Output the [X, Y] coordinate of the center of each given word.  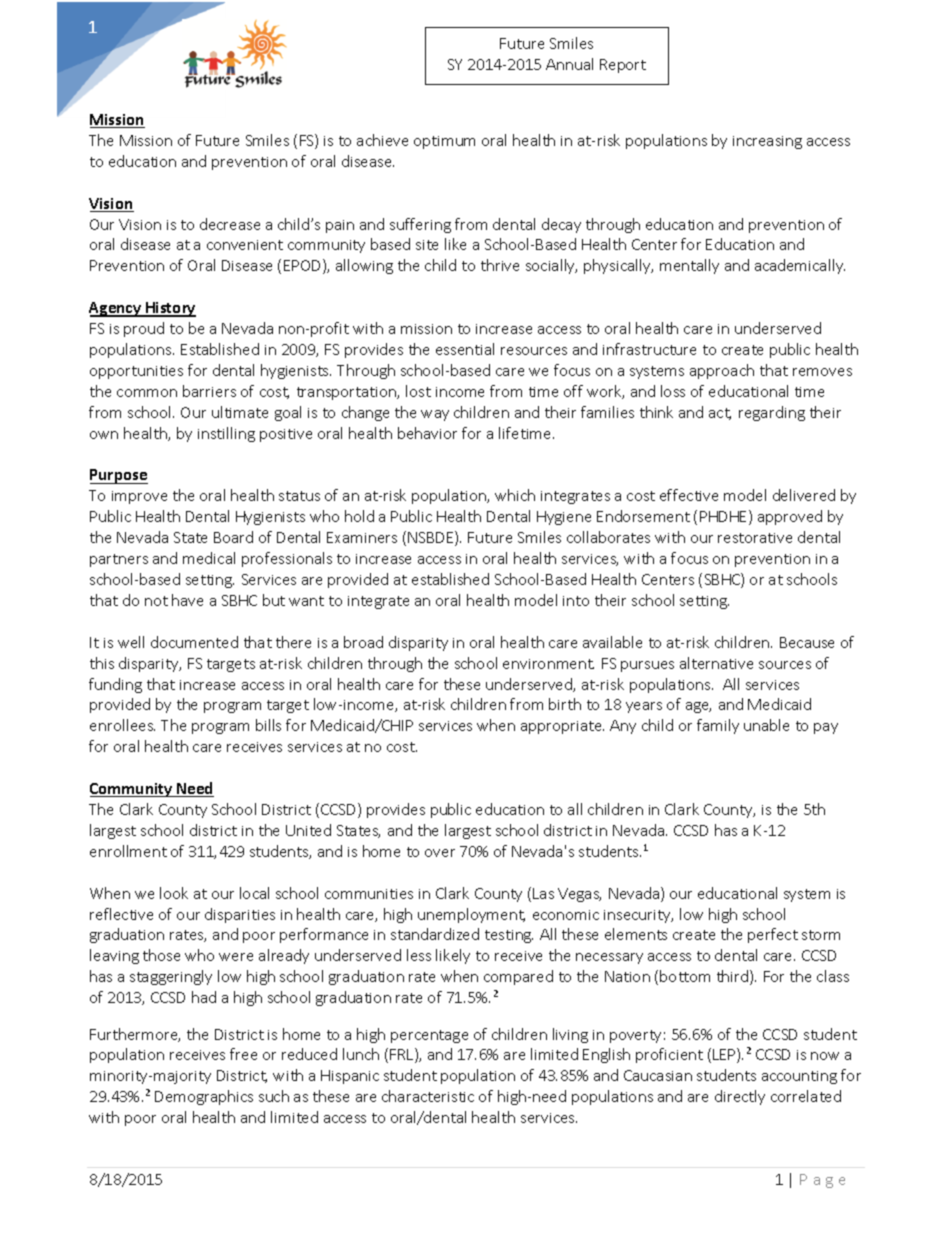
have [187, 600]
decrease [230, 224]
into [576, 601]
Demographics [204, 1097]
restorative [755, 538]
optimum [444, 142]
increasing [767, 142]
